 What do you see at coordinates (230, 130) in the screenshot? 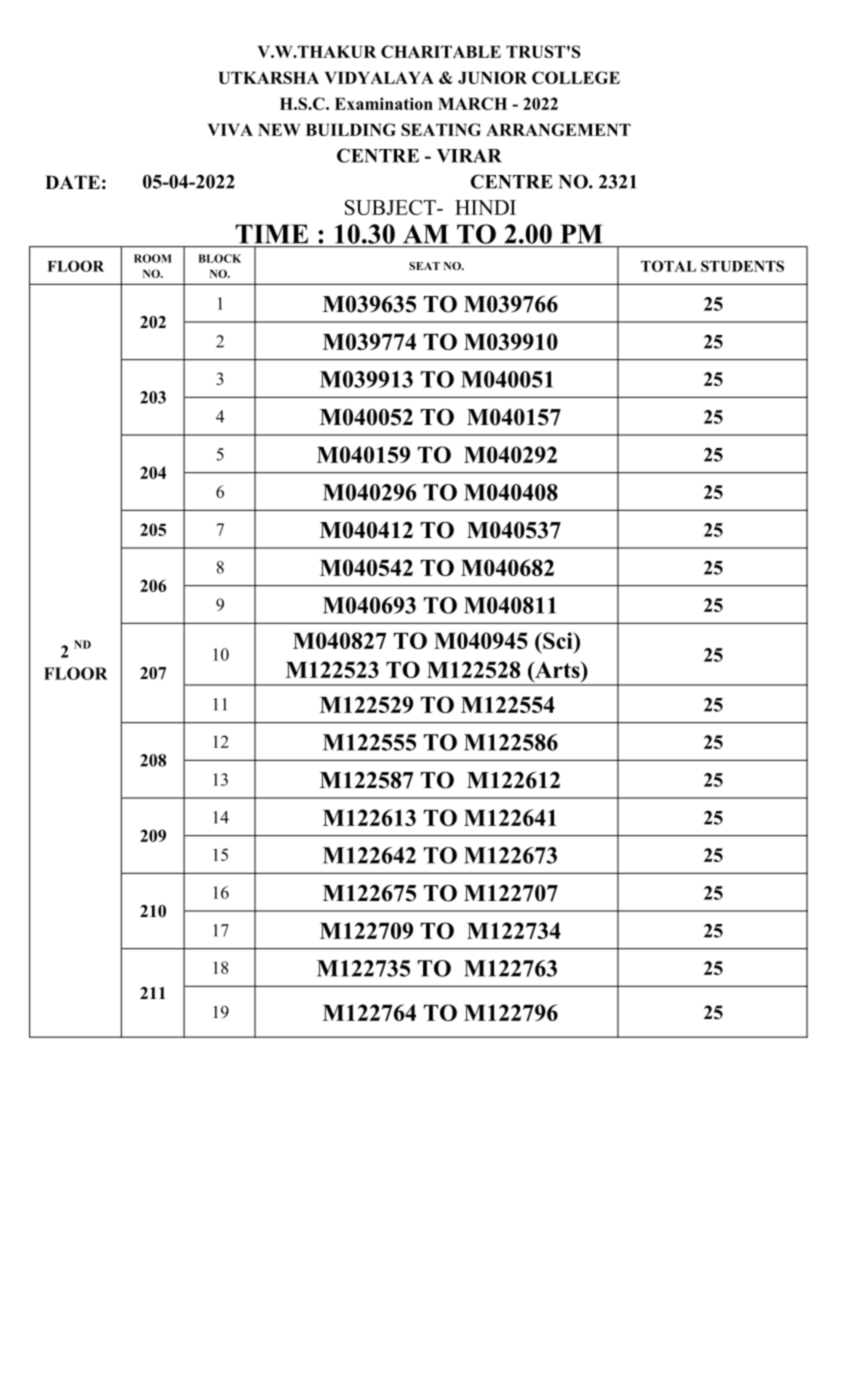
I see `VIVA` at bounding box center [230, 130].
